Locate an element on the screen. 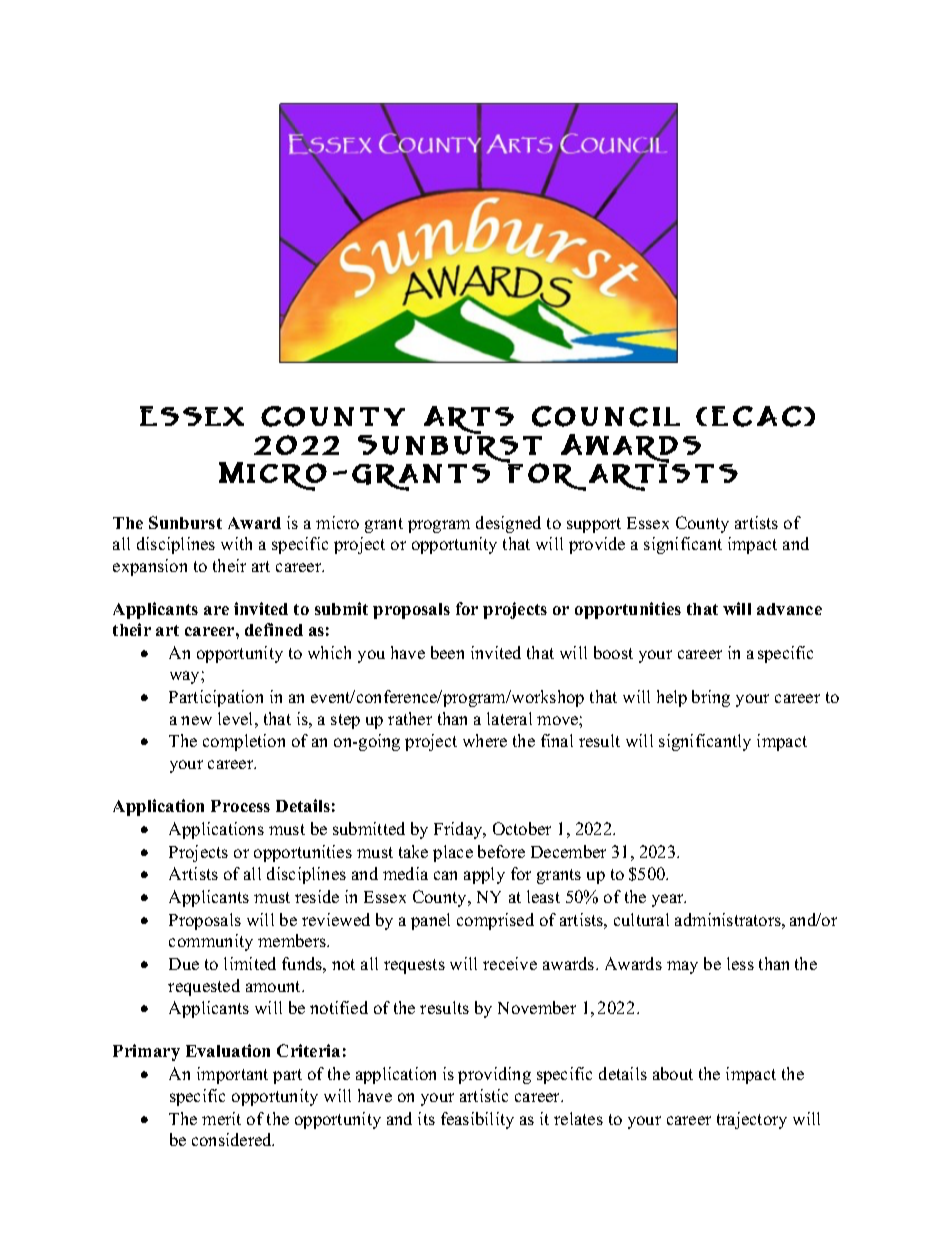 The image size is (952, 1233). support is located at coordinates (594, 525).
